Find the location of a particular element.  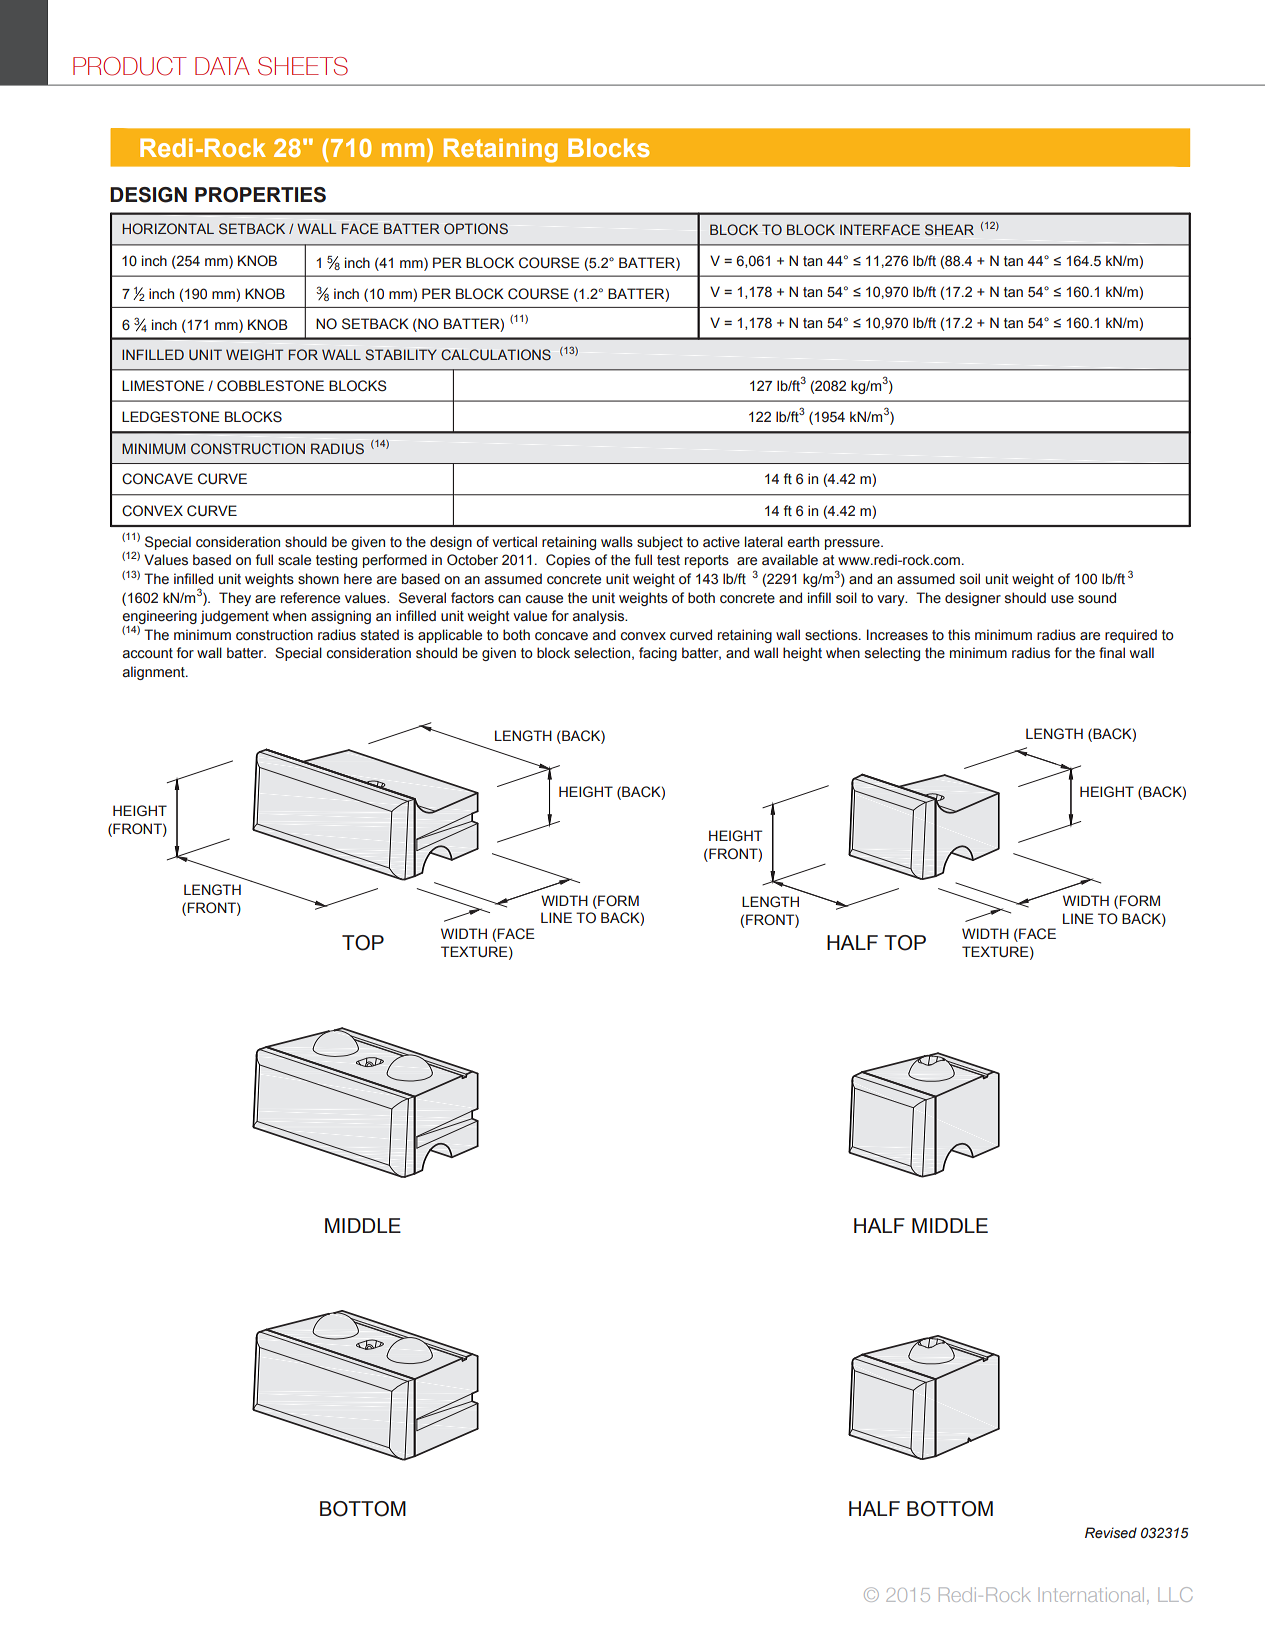

Revised is located at coordinates (1111, 1533).
